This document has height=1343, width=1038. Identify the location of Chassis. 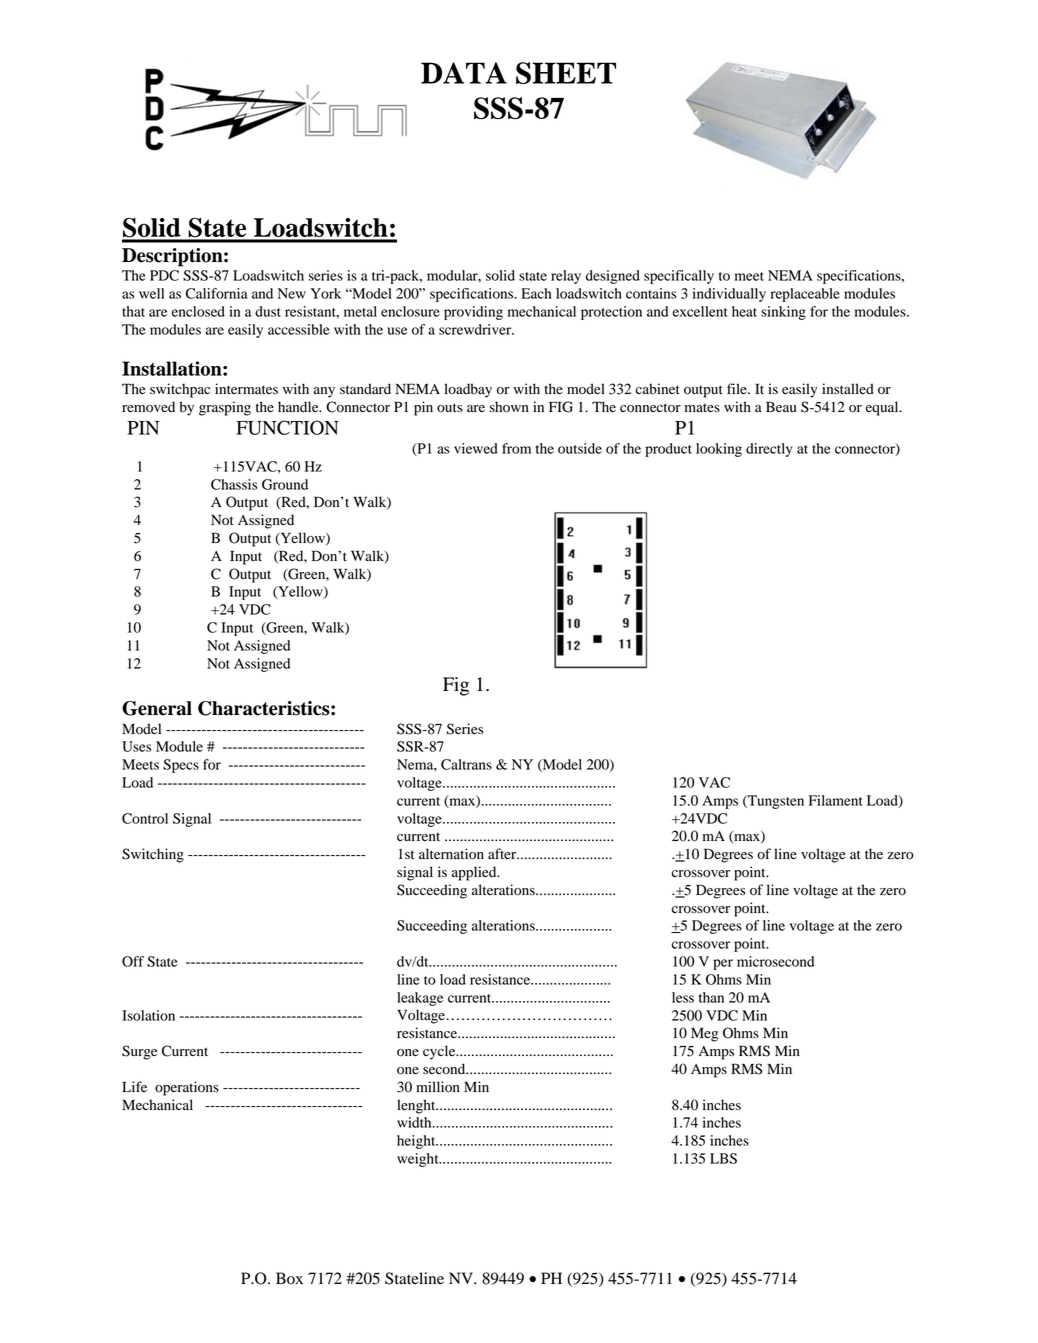
(234, 484).
